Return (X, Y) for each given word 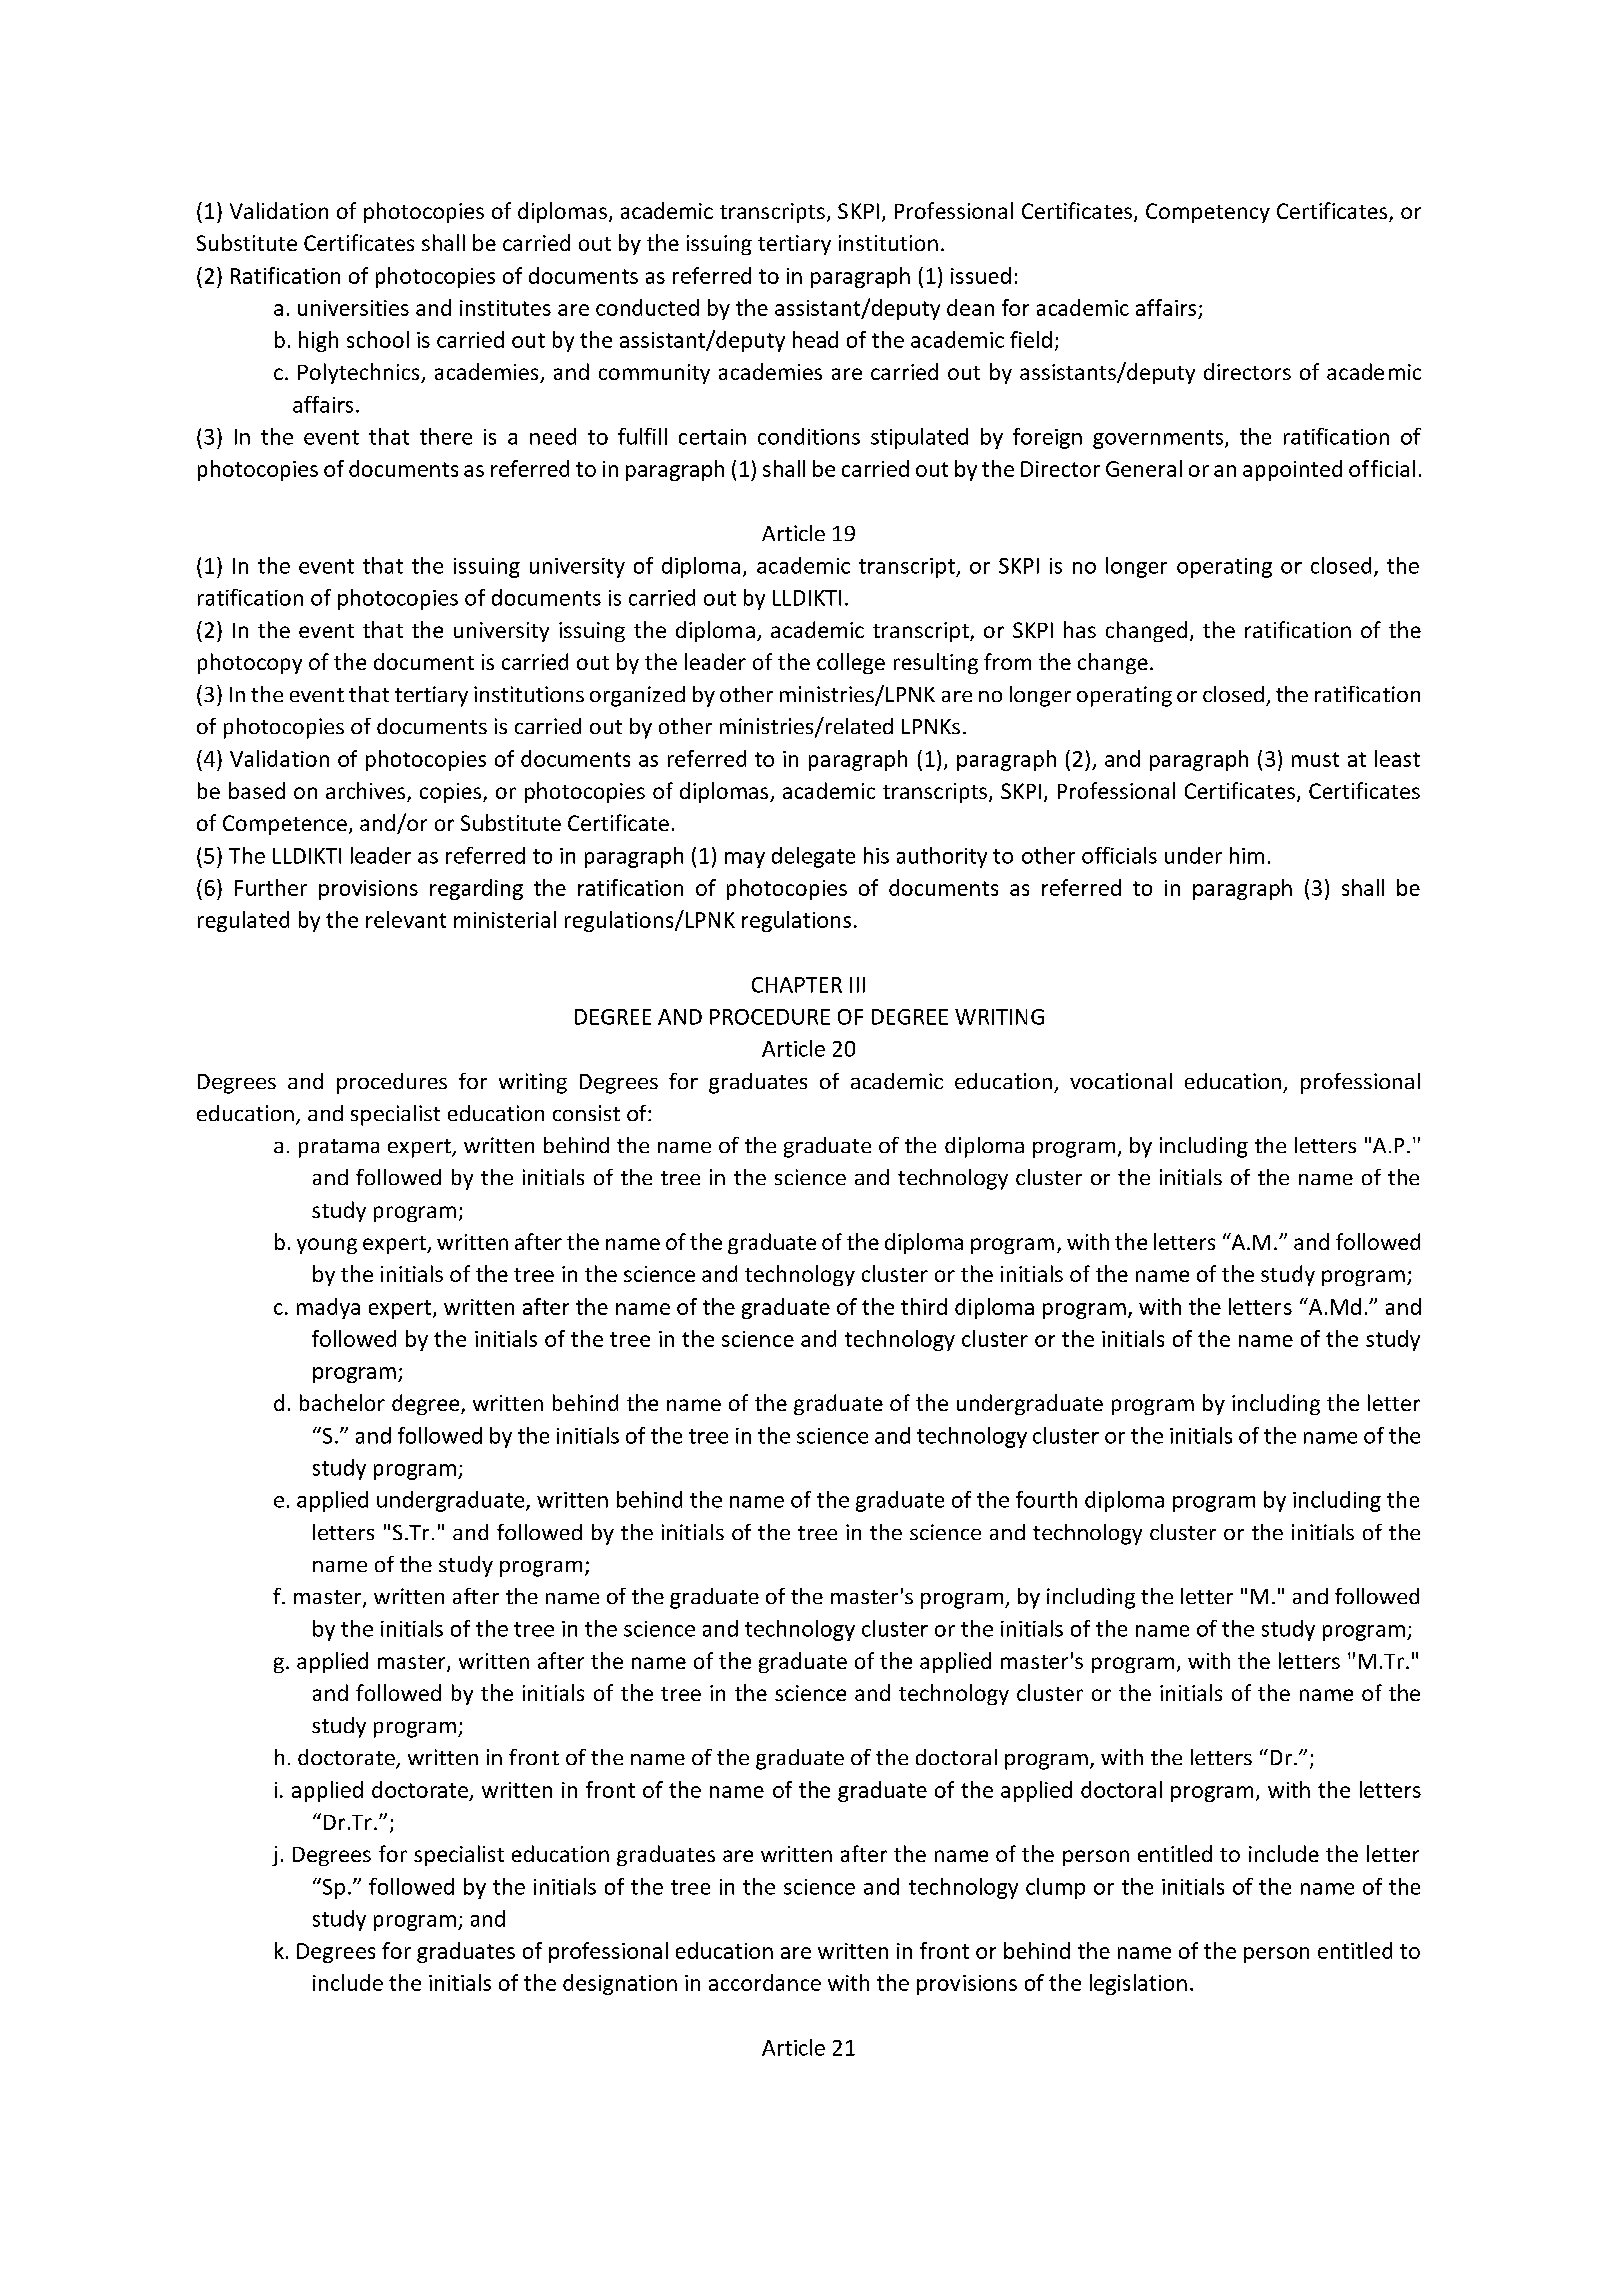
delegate (813, 857)
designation (620, 1984)
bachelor (342, 1402)
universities (353, 308)
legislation (1138, 1984)
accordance (765, 1982)
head (815, 339)
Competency (1208, 213)
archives (367, 792)
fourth (1046, 1499)
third (924, 1306)
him (1247, 855)
